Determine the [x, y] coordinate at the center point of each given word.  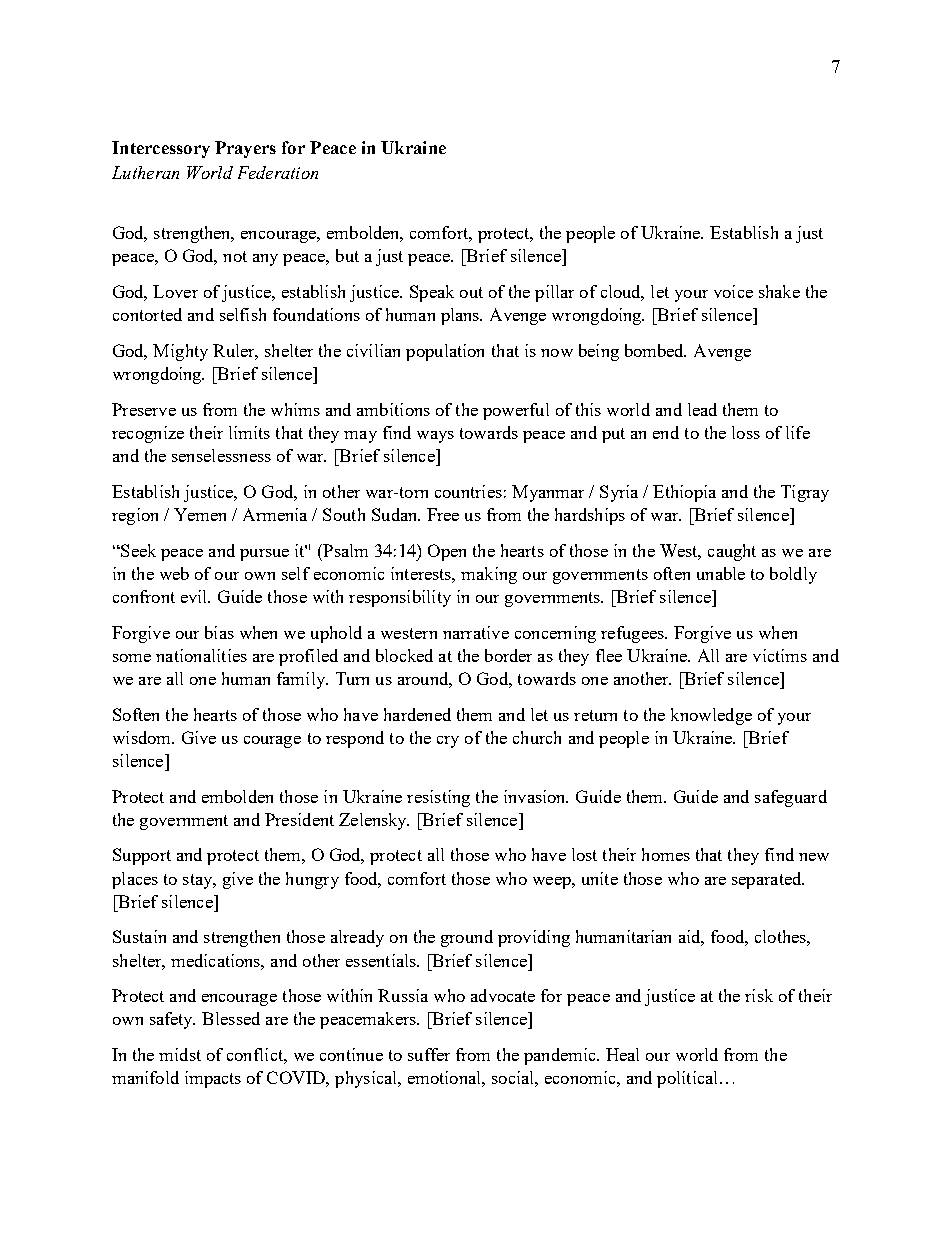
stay [199, 881]
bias [219, 632]
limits [249, 432]
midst [180, 1054]
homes [666, 854]
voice [733, 291]
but [347, 255]
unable [721, 573]
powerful [516, 411]
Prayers [245, 149]
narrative [476, 632]
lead [702, 409]
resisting [438, 798]
